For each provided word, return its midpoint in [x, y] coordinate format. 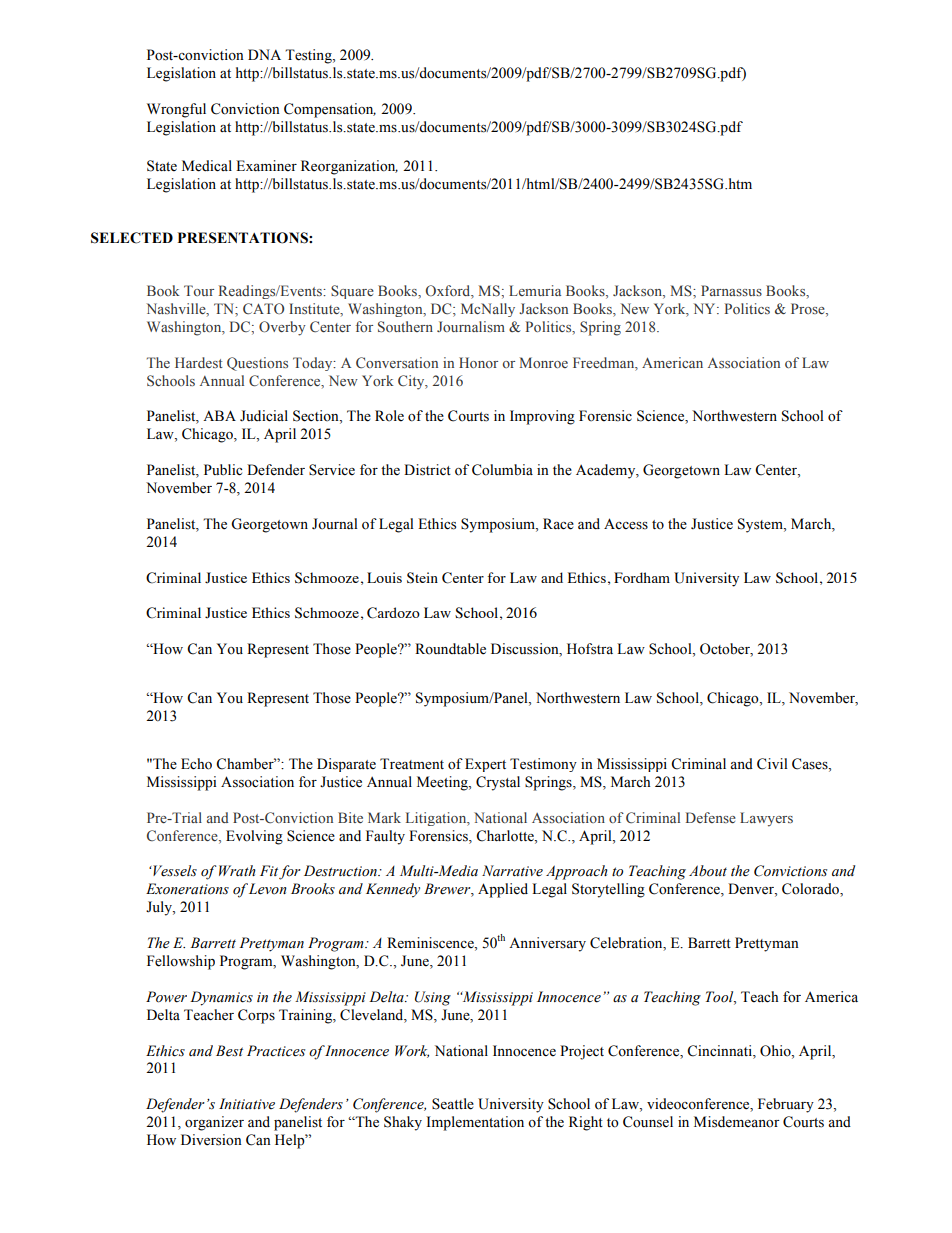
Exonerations [187, 889]
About [708, 871]
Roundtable [450, 649]
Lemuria [535, 290]
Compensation [330, 110]
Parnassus [731, 290]
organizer [214, 1123]
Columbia [502, 470]
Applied [503, 890]
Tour [199, 290]
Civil [772, 764]
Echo [196, 764]
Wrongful [176, 110]
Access [626, 524]
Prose [809, 310]
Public [223, 470]
